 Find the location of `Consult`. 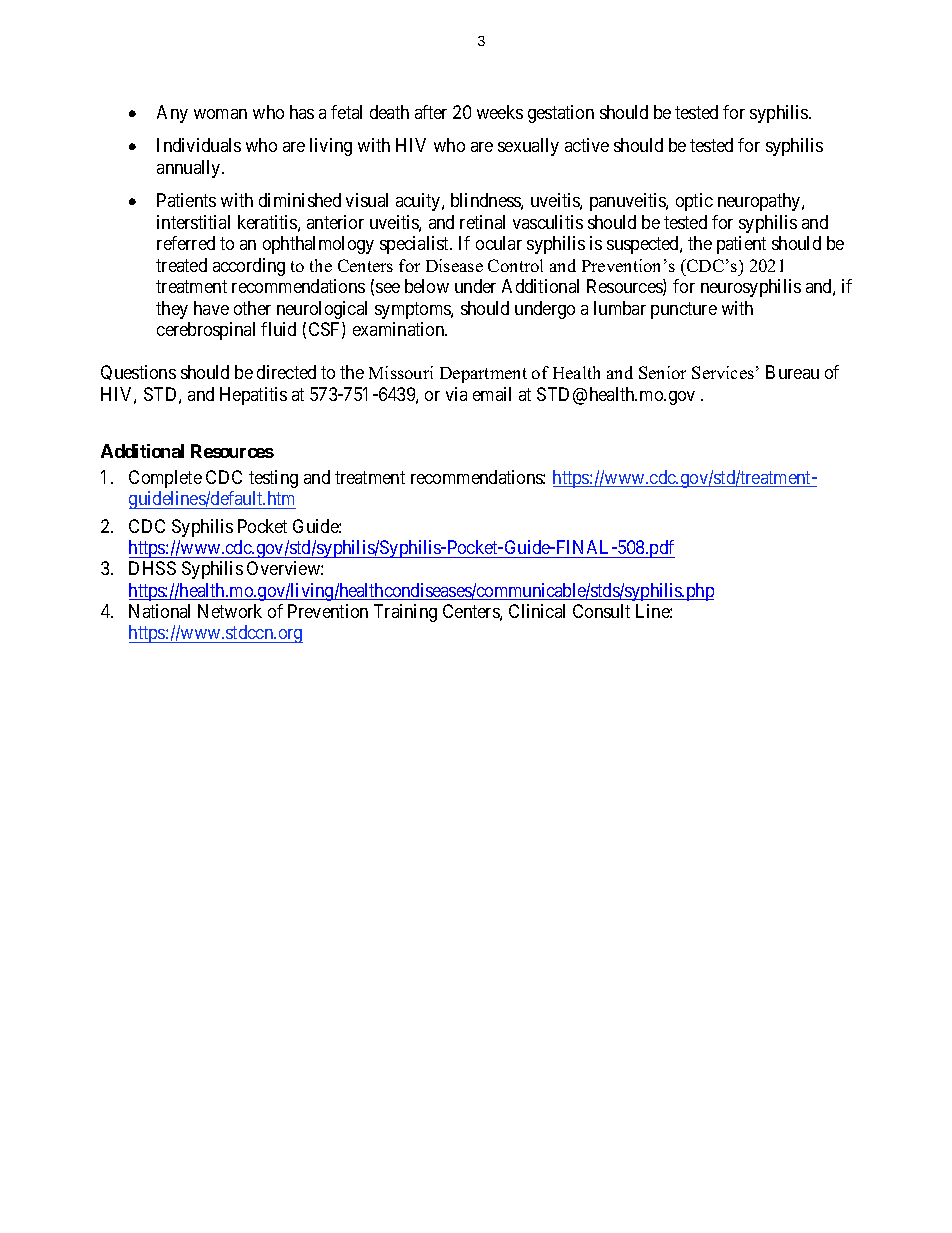

Consult is located at coordinates (601, 611).
